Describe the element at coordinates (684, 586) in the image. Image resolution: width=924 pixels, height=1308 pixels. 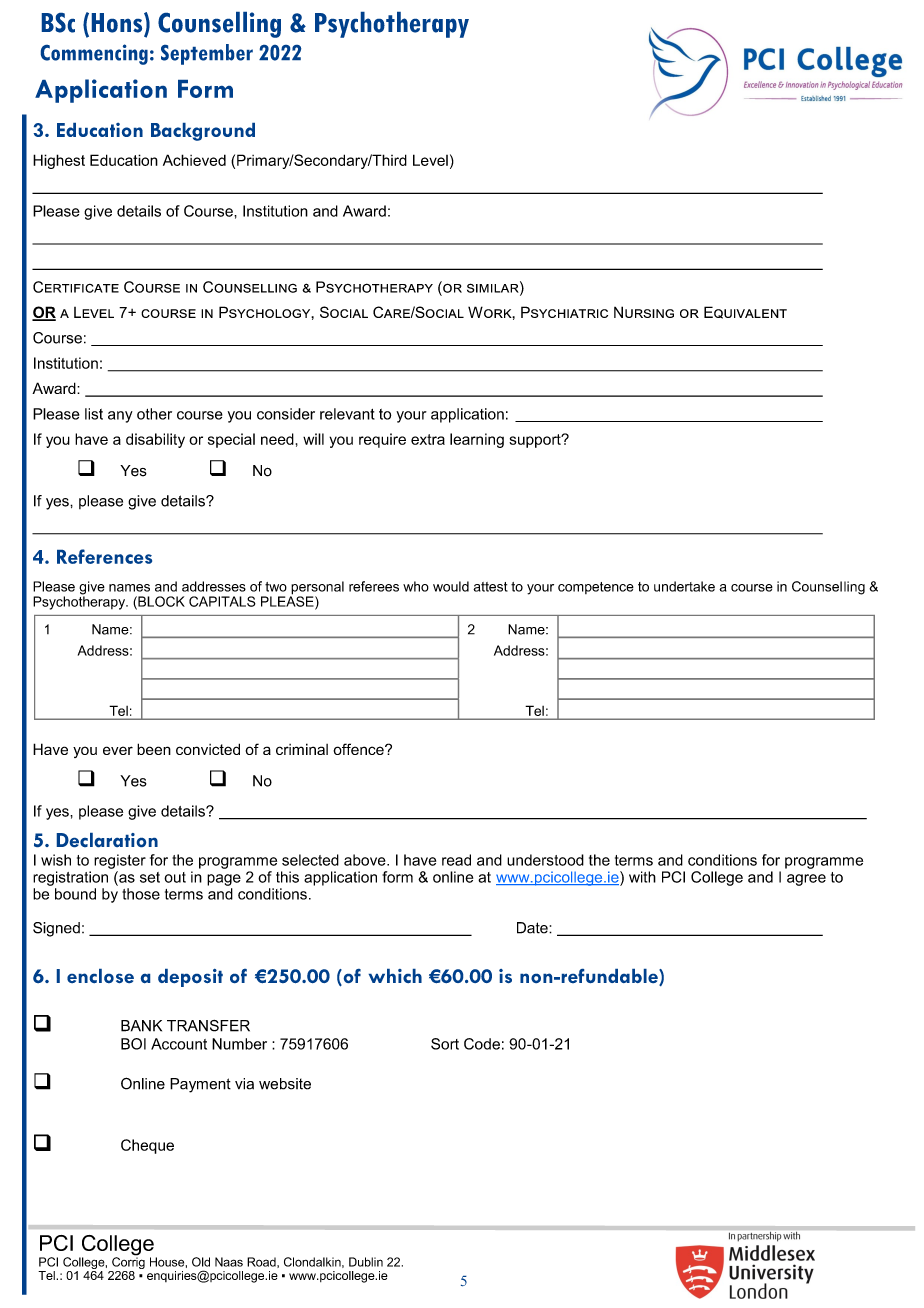
I see `undertake` at that location.
